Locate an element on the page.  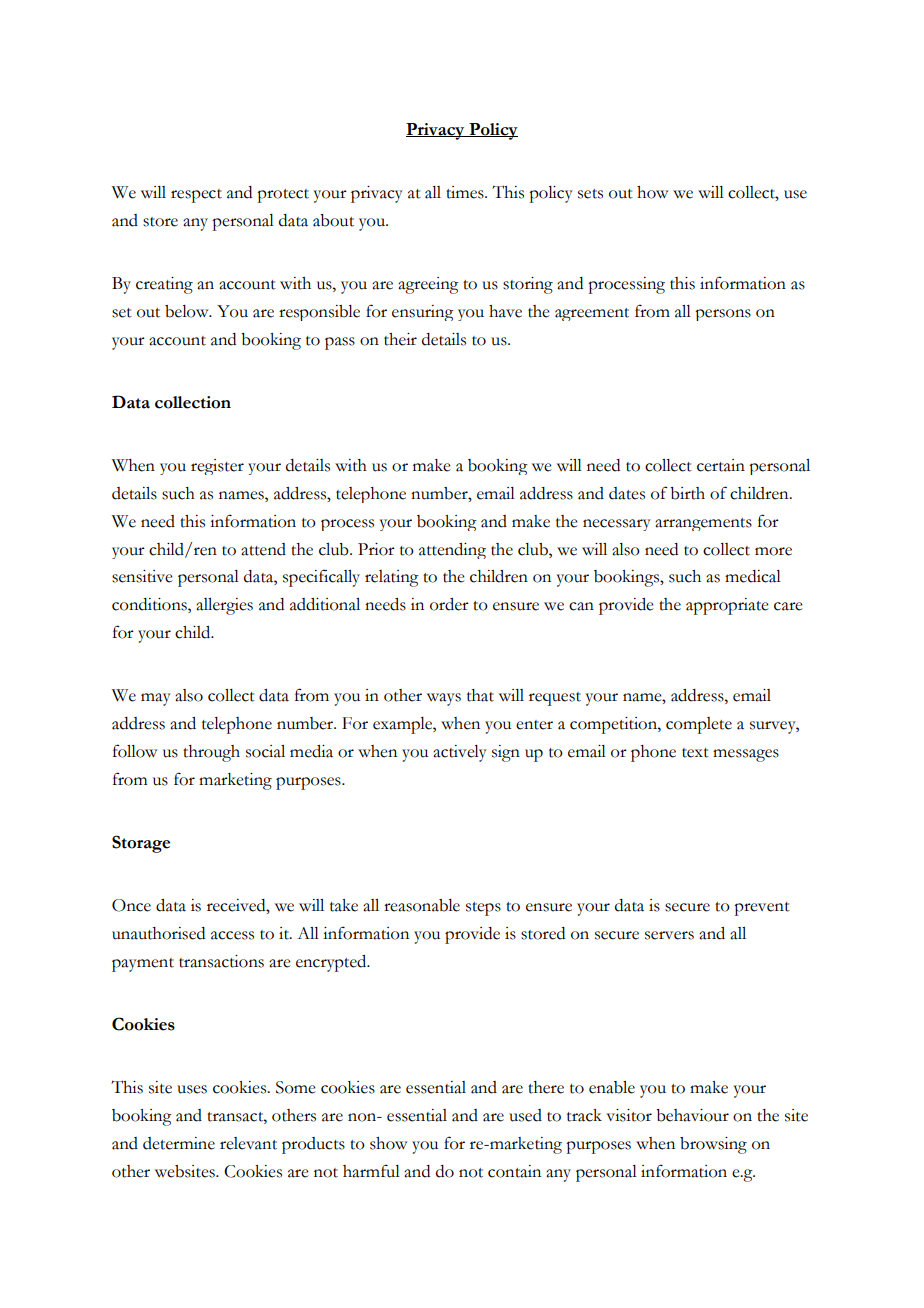
respect is located at coordinates (196, 196).
